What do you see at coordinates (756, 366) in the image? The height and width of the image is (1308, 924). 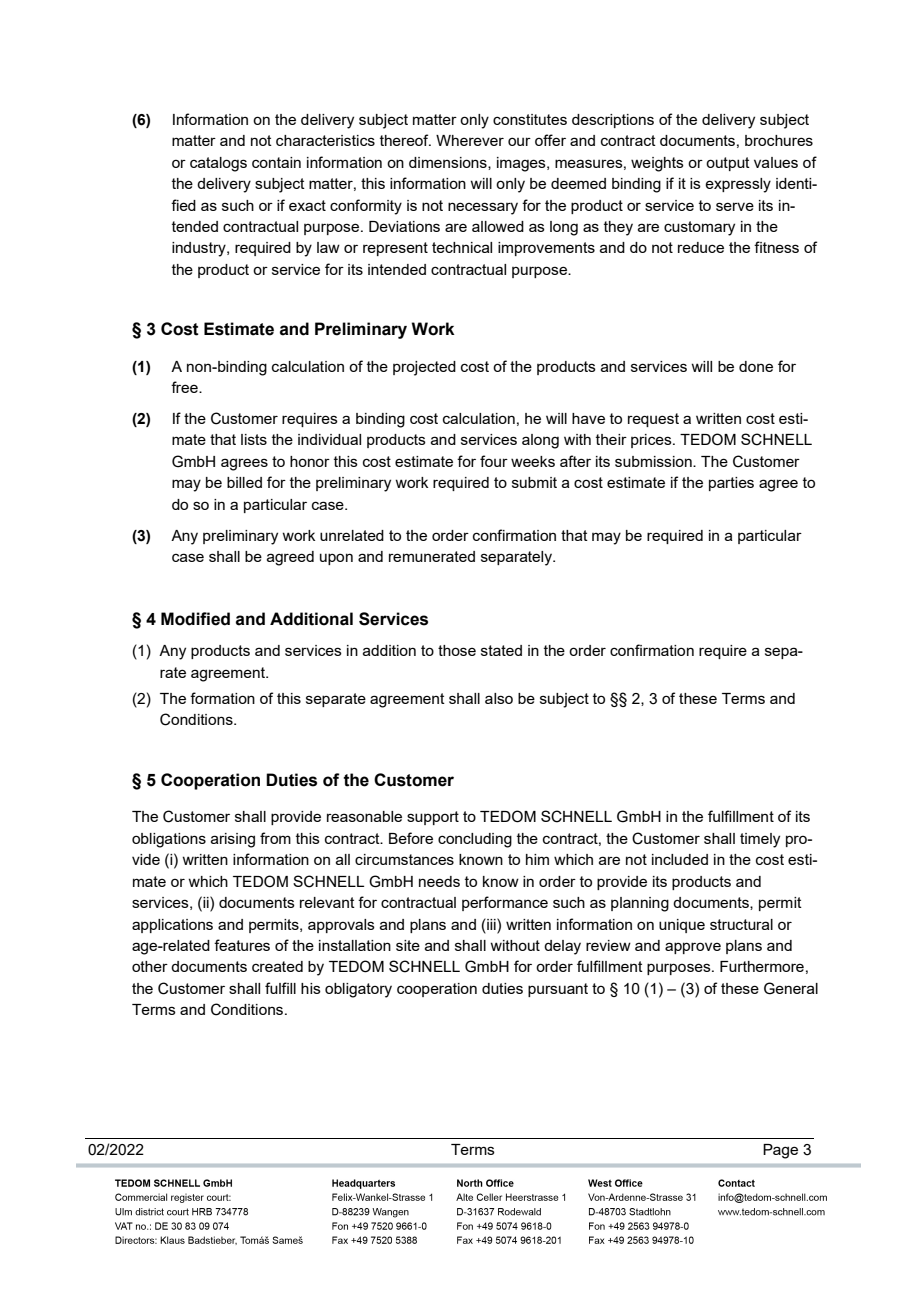 I see `done` at bounding box center [756, 366].
